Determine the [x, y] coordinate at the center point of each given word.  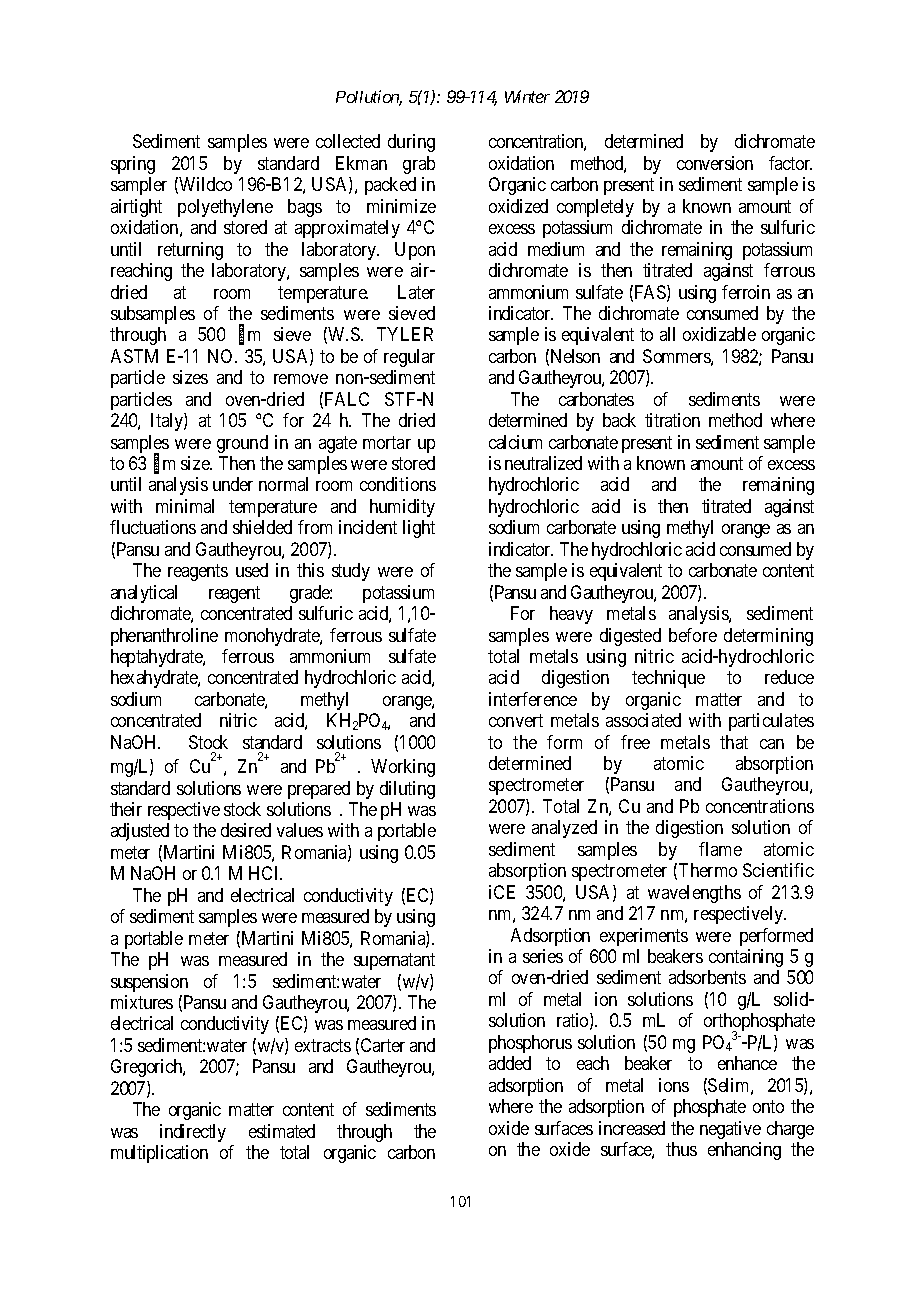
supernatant [394, 961]
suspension [149, 983]
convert [516, 720]
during [411, 143]
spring [133, 165]
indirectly [193, 1133]
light [419, 529]
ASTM [134, 356]
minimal [185, 506]
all [667, 334]
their [126, 809]
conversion [715, 163]
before [693, 635]
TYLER [405, 334]
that [734, 742]
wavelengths [694, 894]
